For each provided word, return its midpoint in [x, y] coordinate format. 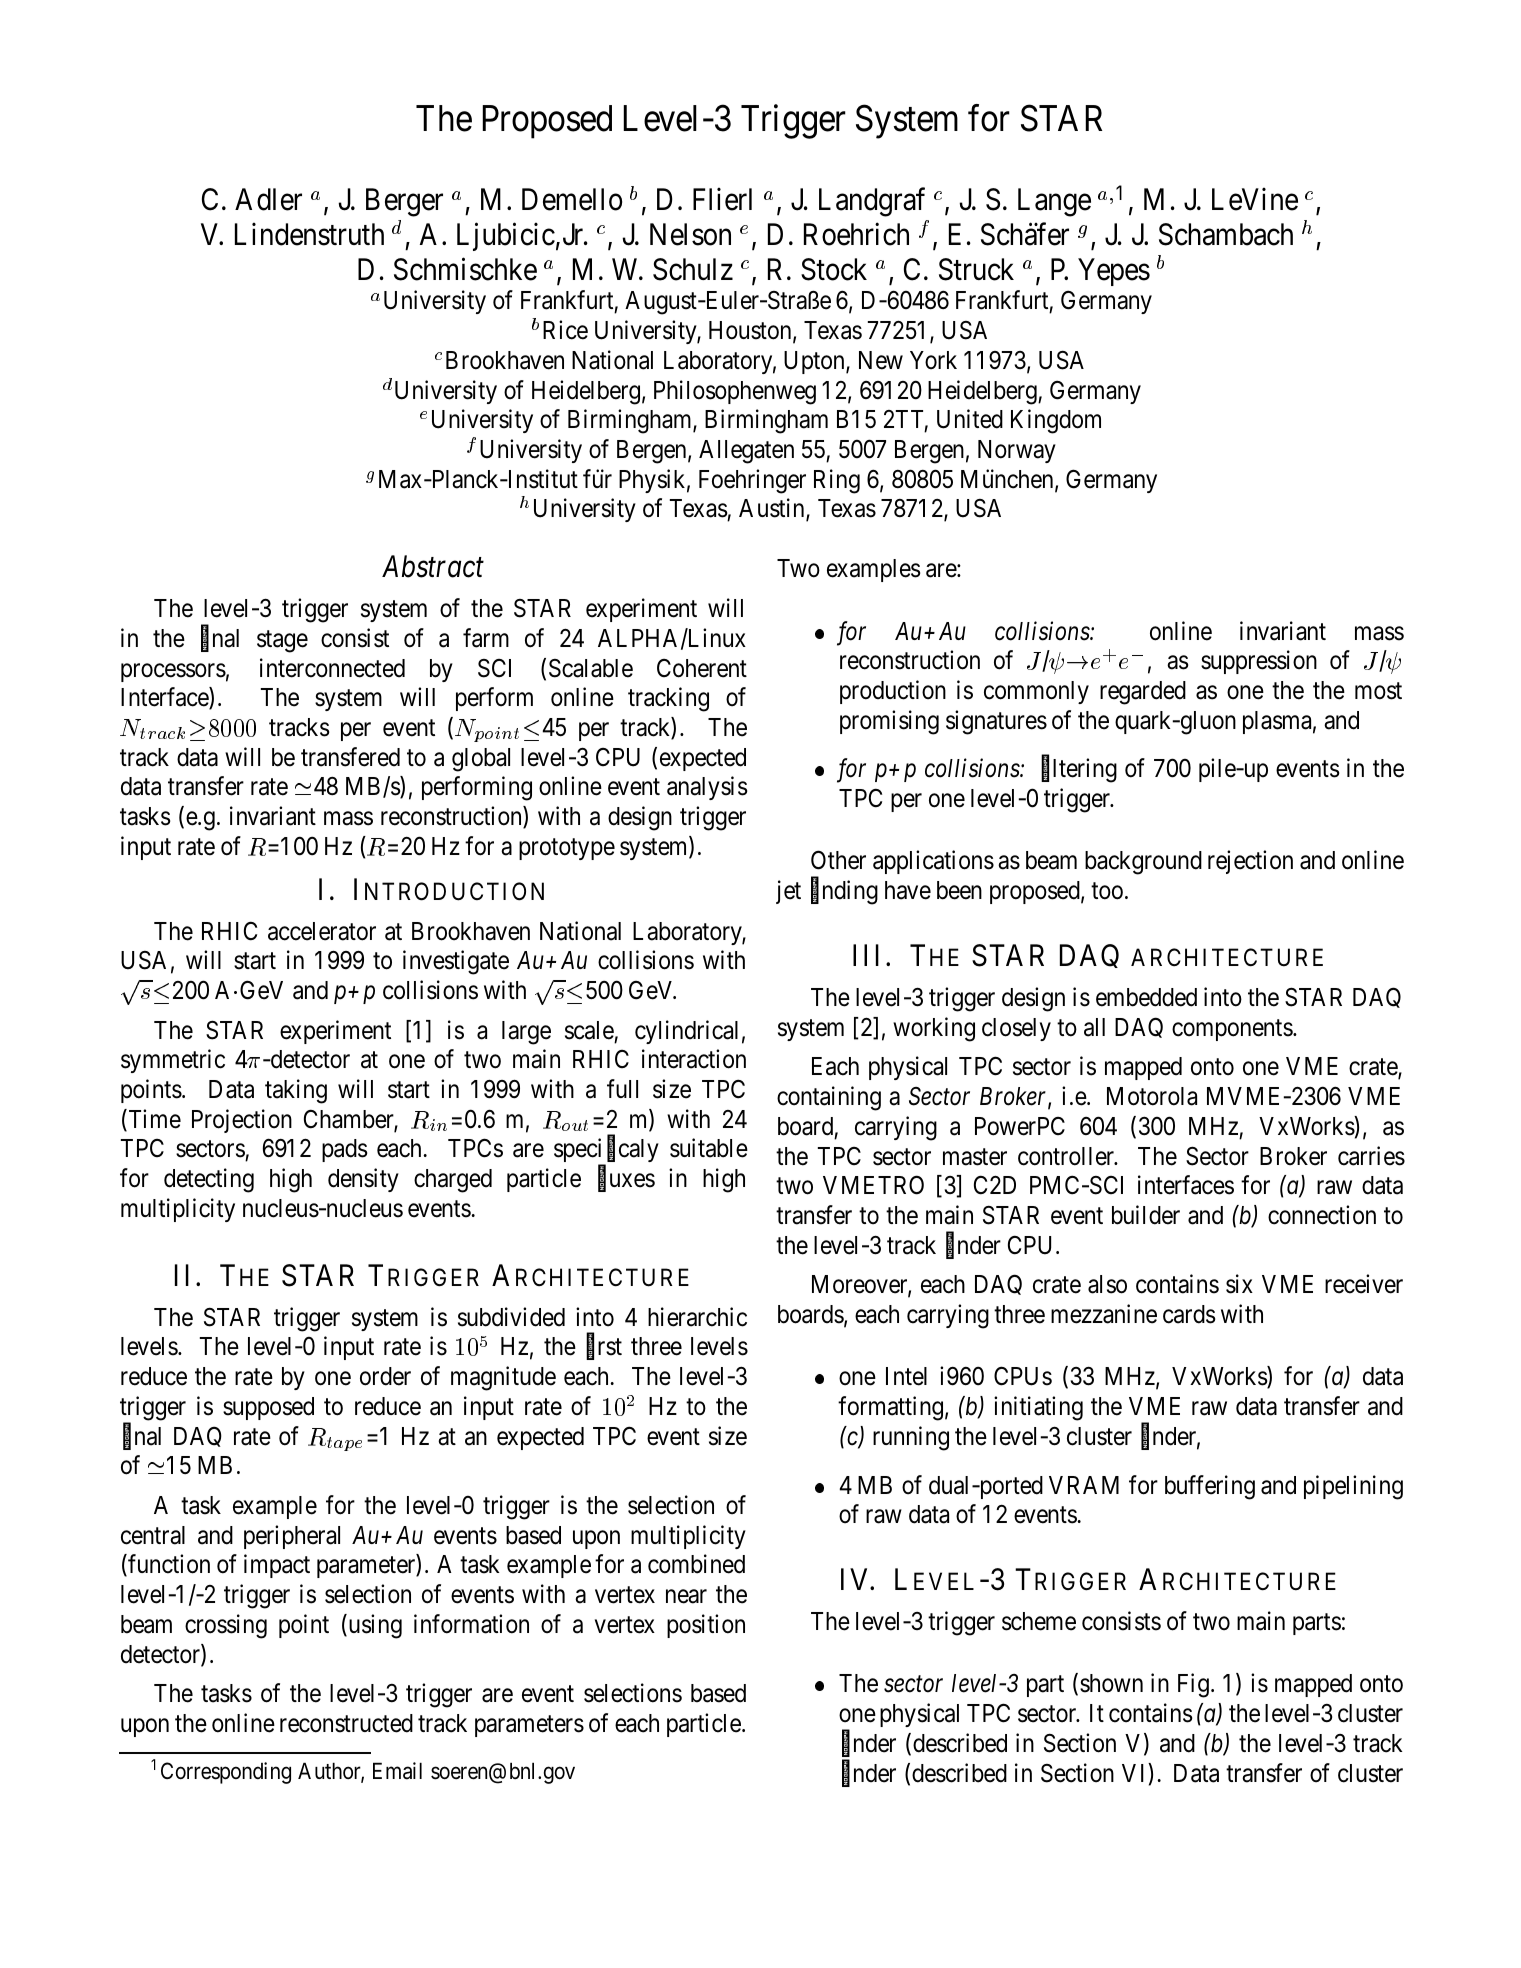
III [866, 955]
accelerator [322, 931]
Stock [834, 269]
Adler [268, 199]
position [706, 1626]
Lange [1054, 203]
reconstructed [346, 1723]
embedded [1146, 997]
